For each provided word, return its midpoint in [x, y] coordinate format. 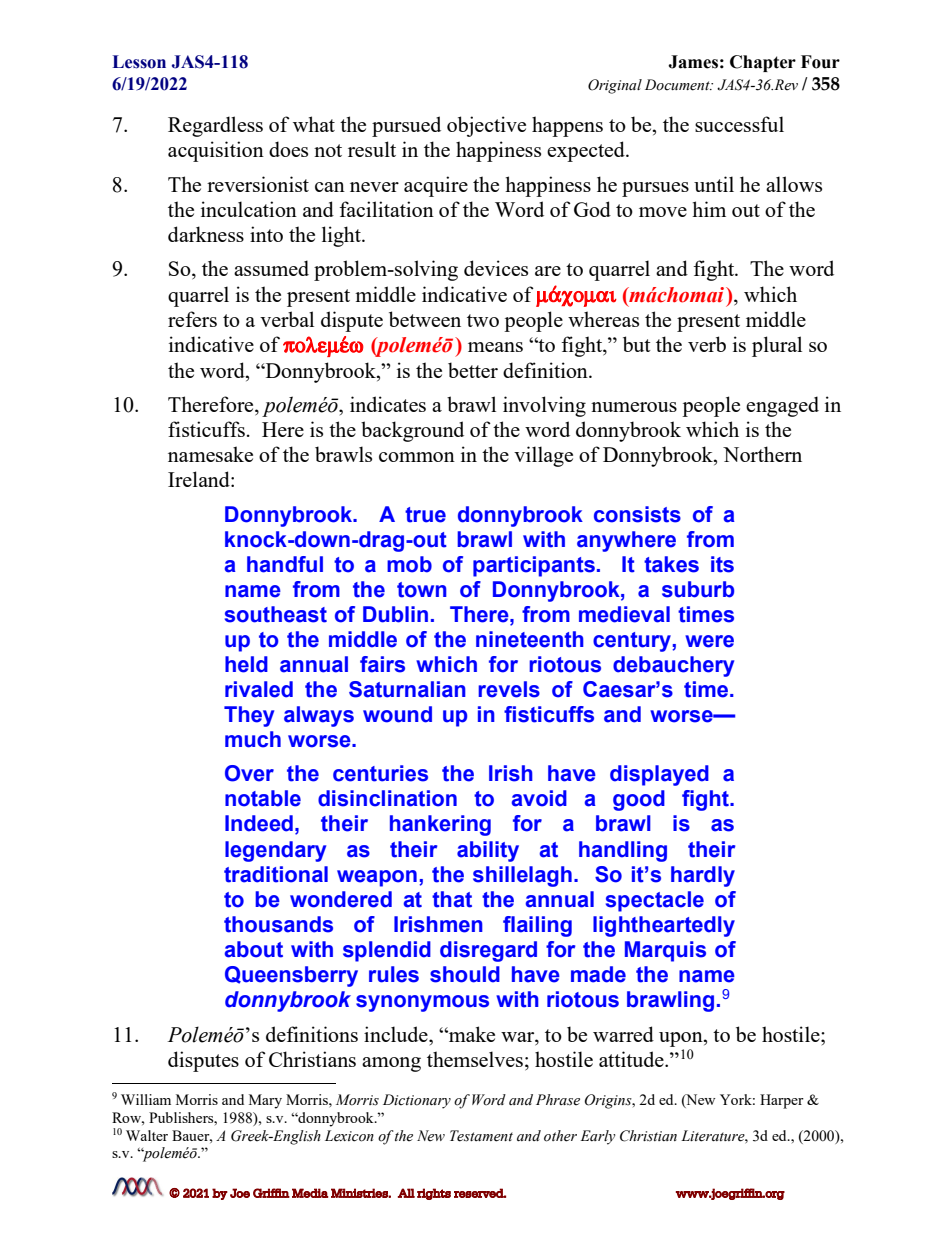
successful [739, 124]
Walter [147, 1135]
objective [486, 126]
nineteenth [530, 639]
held [246, 664]
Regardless [215, 126]
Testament [481, 1136]
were [709, 641]
